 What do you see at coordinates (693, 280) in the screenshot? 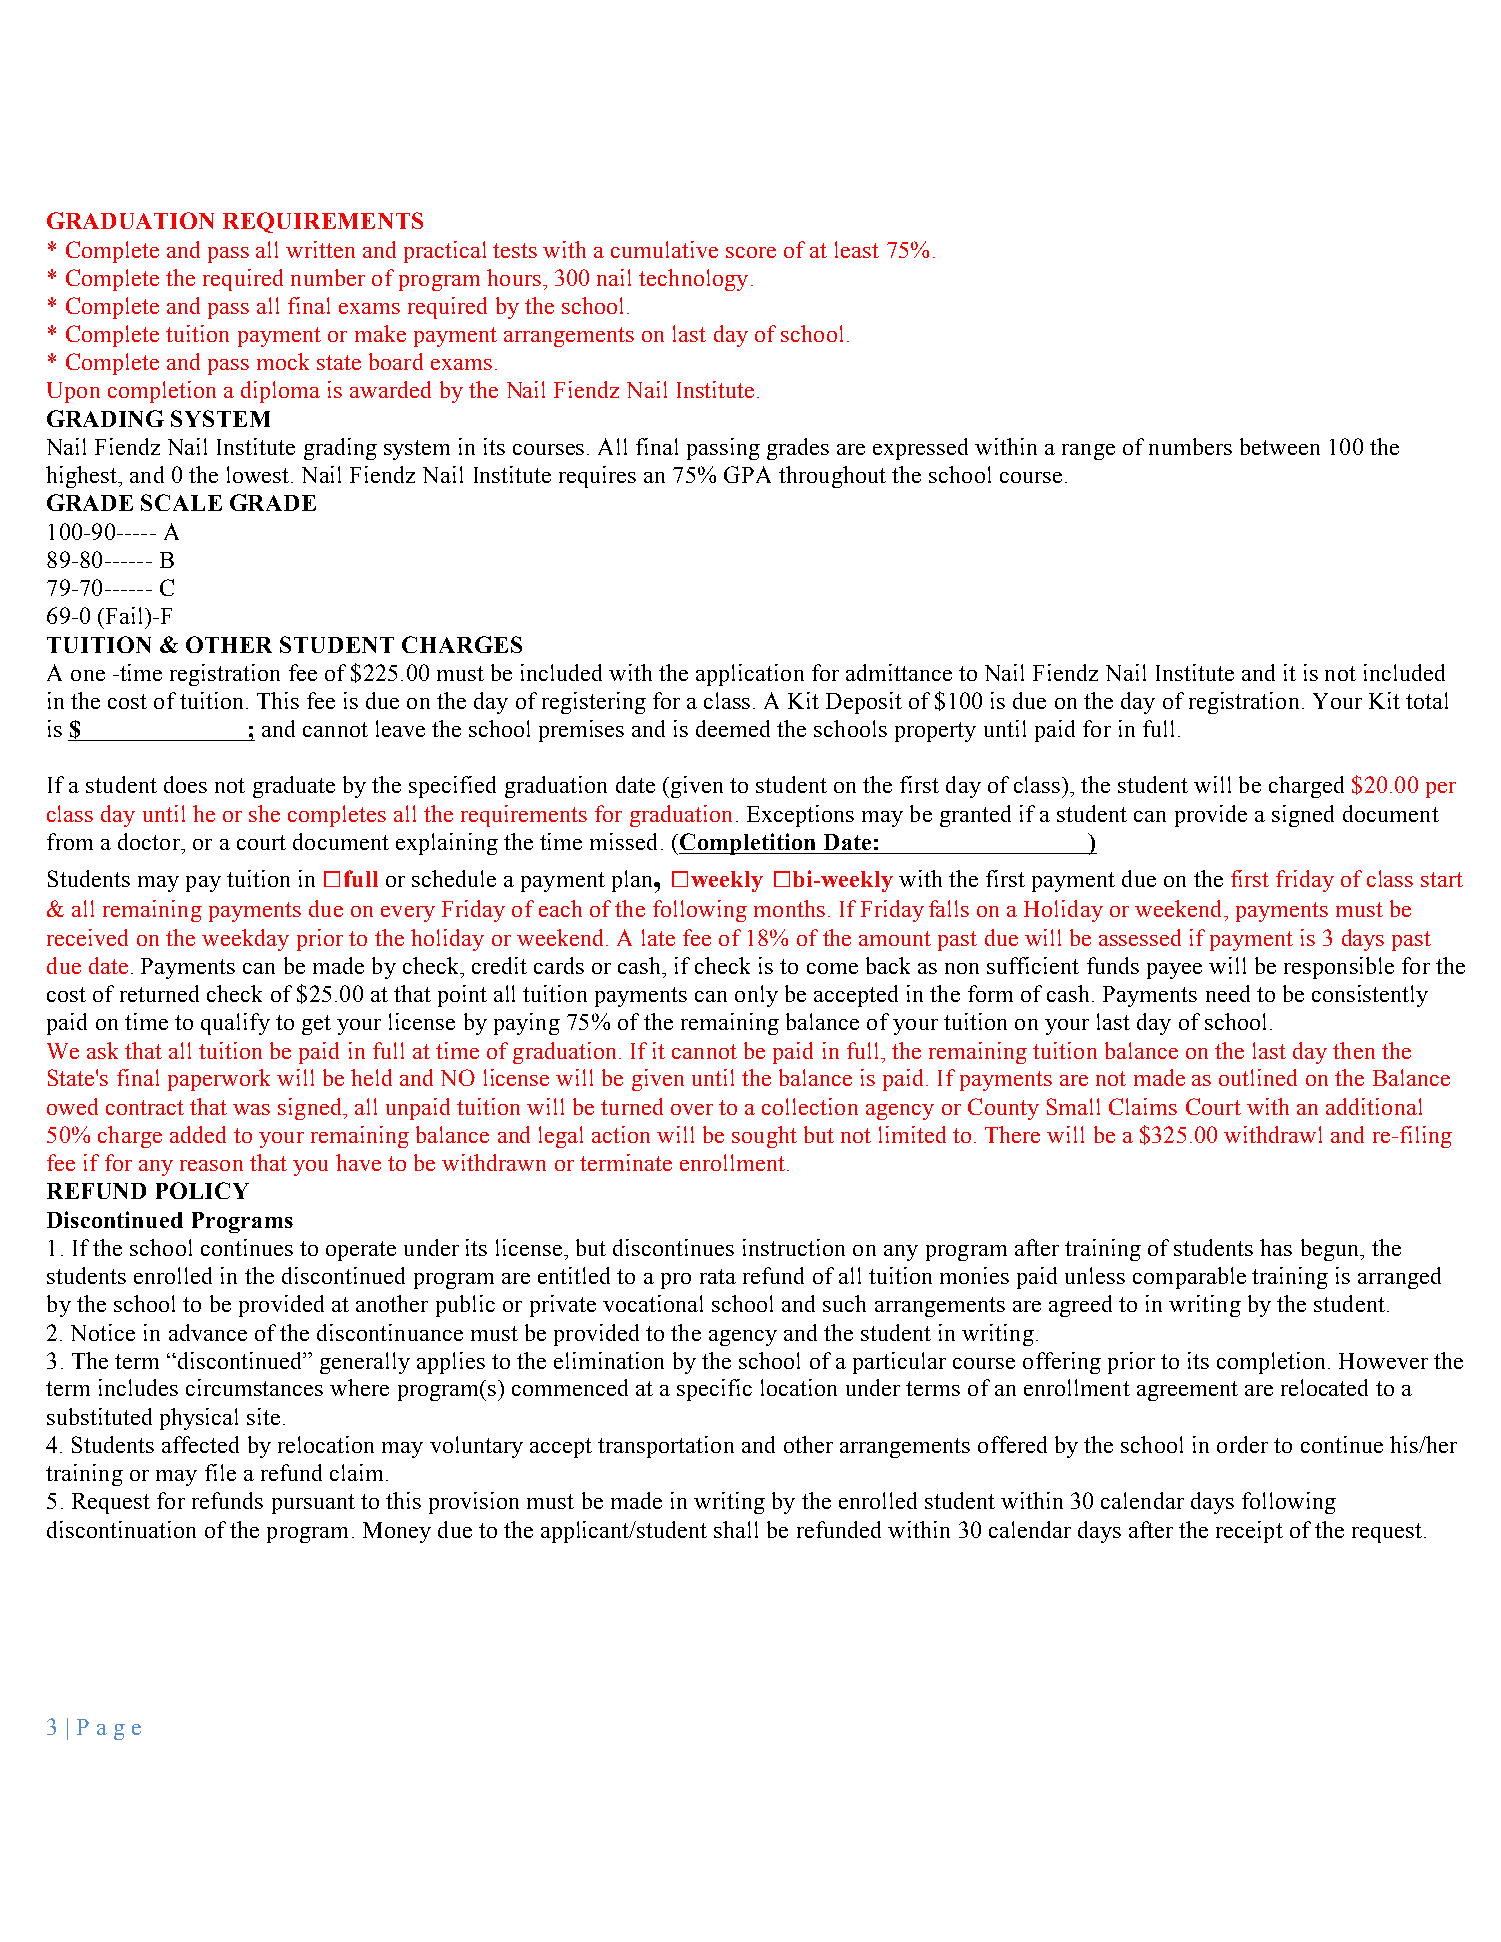
I see `technology` at bounding box center [693, 280].
